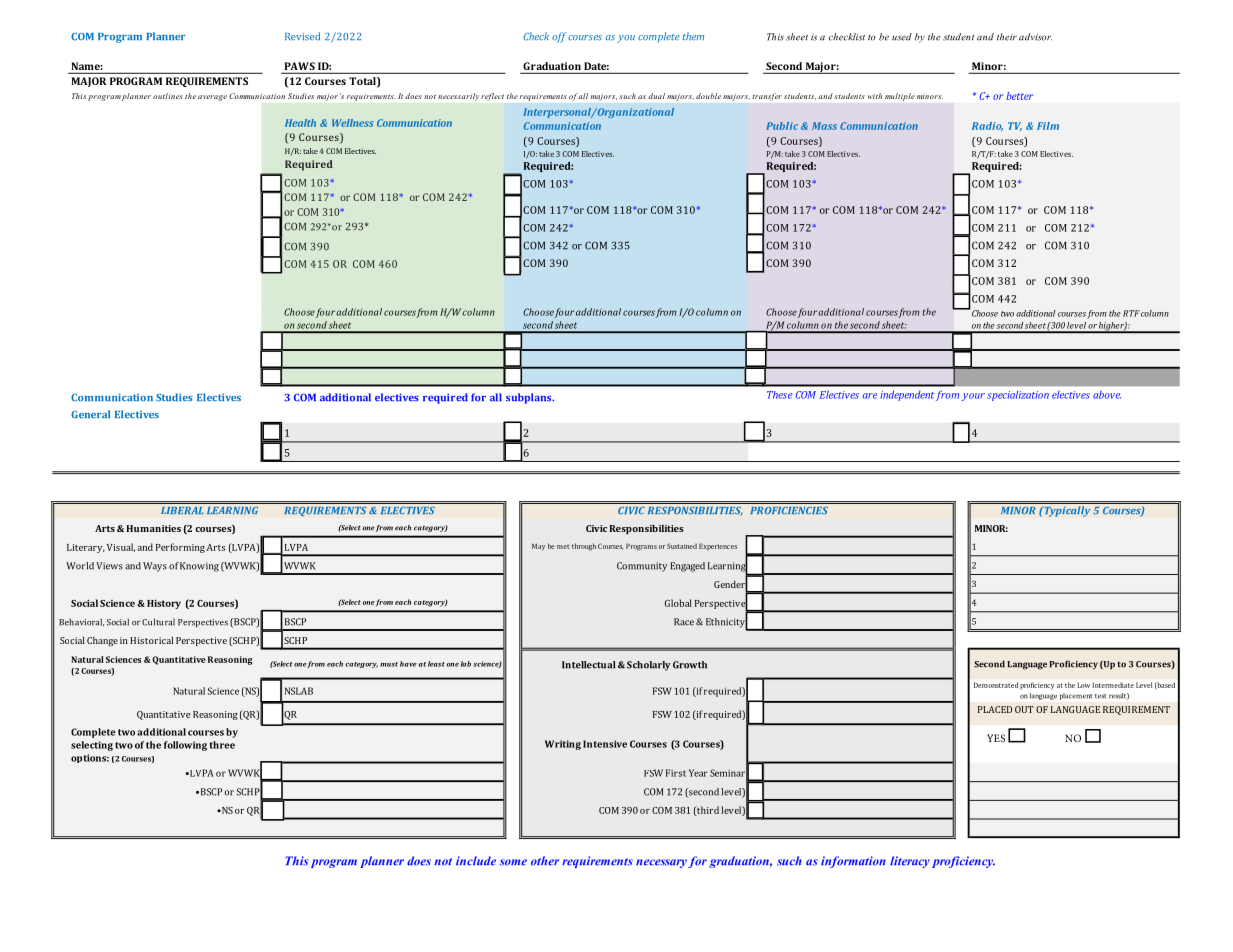 The image size is (1233, 952). Describe the element at coordinates (1066, 511) in the screenshot. I see `Typically` at that location.
